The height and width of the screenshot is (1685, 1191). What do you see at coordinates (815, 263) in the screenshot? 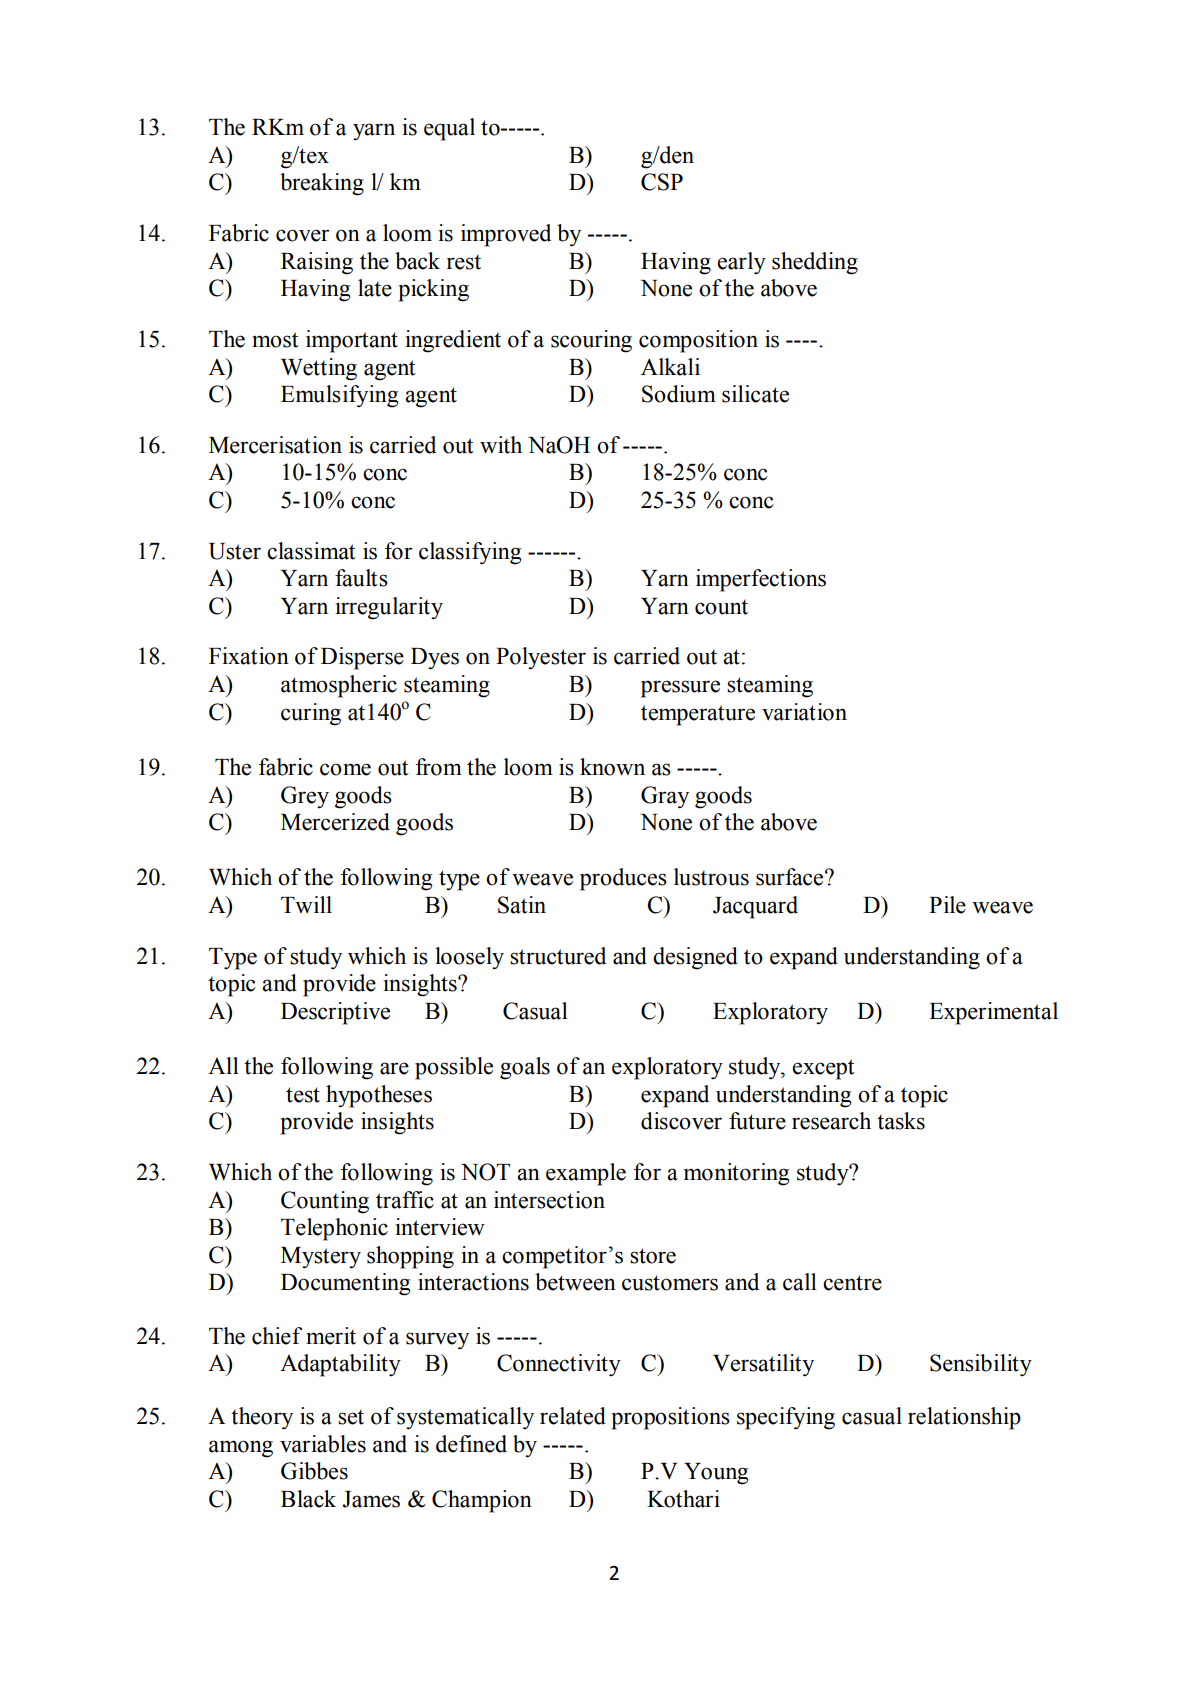
I see `shedding` at bounding box center [815, 263].
